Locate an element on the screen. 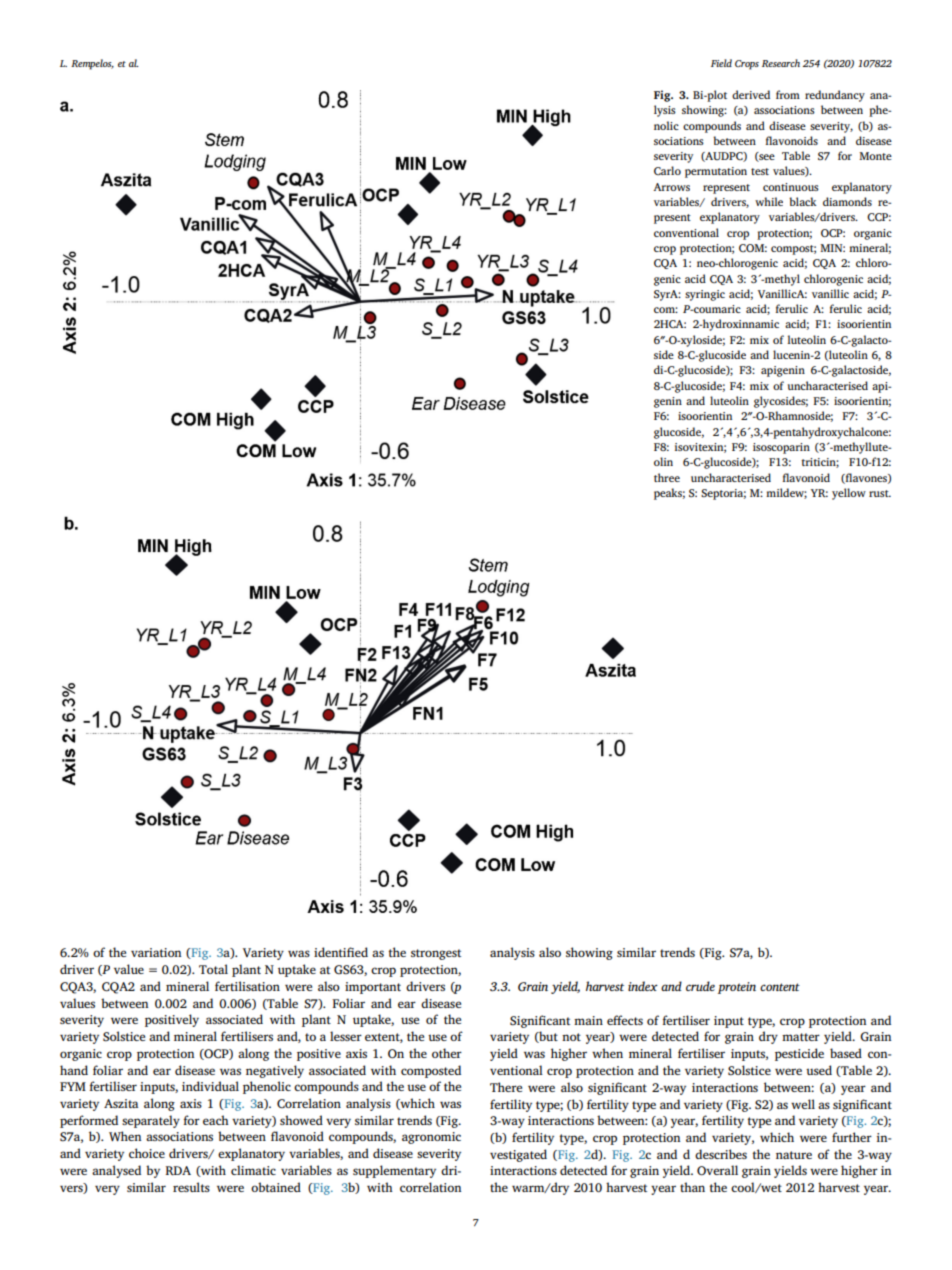 The height and width of the screenshot is (1270, 952). from is located at coordinates (788, 94).
